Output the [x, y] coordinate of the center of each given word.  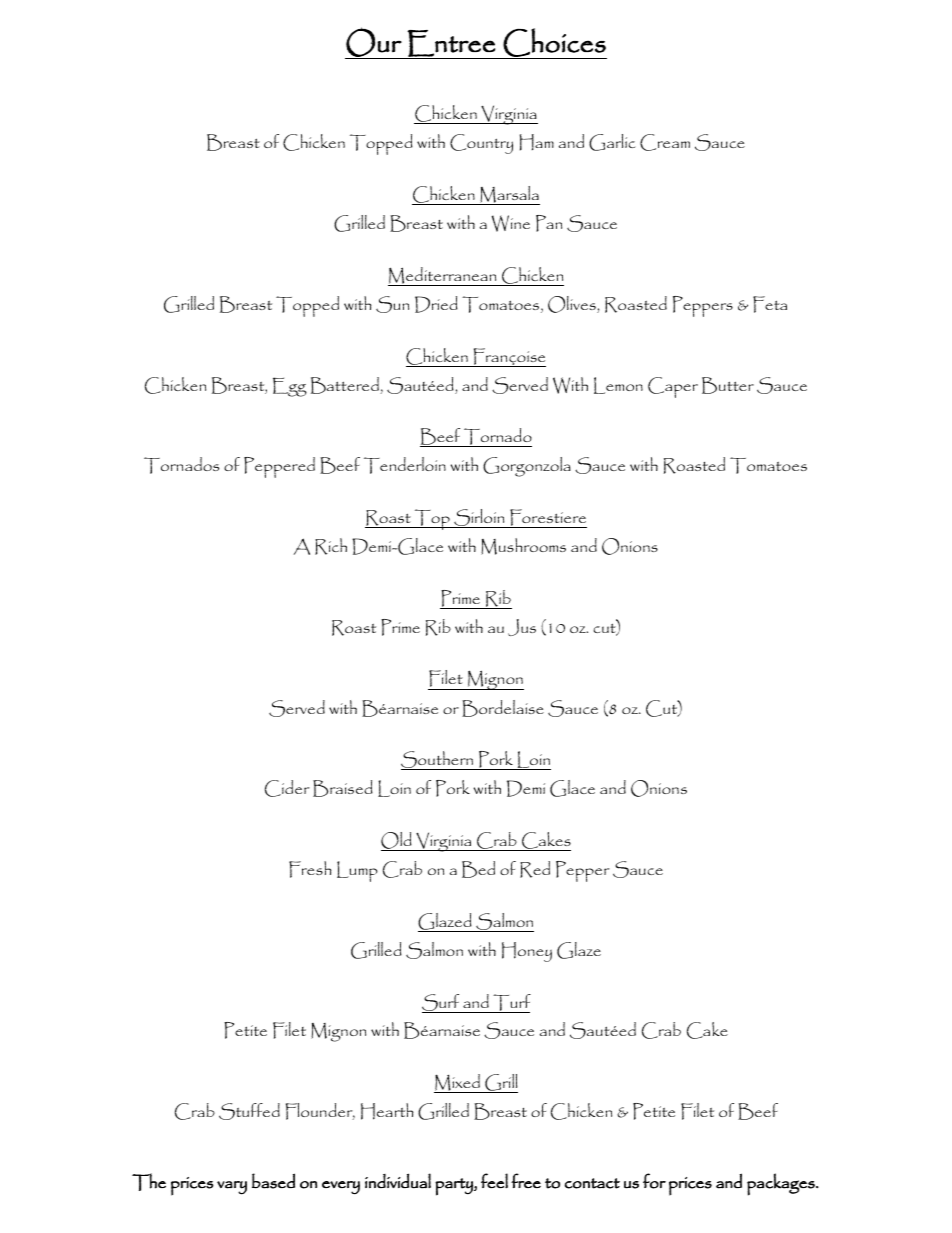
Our [374, 43]
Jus [522, 627]
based [273, 1181]
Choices [554, 43]
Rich [331, 546]
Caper [673, 387]
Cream [665, 142]
